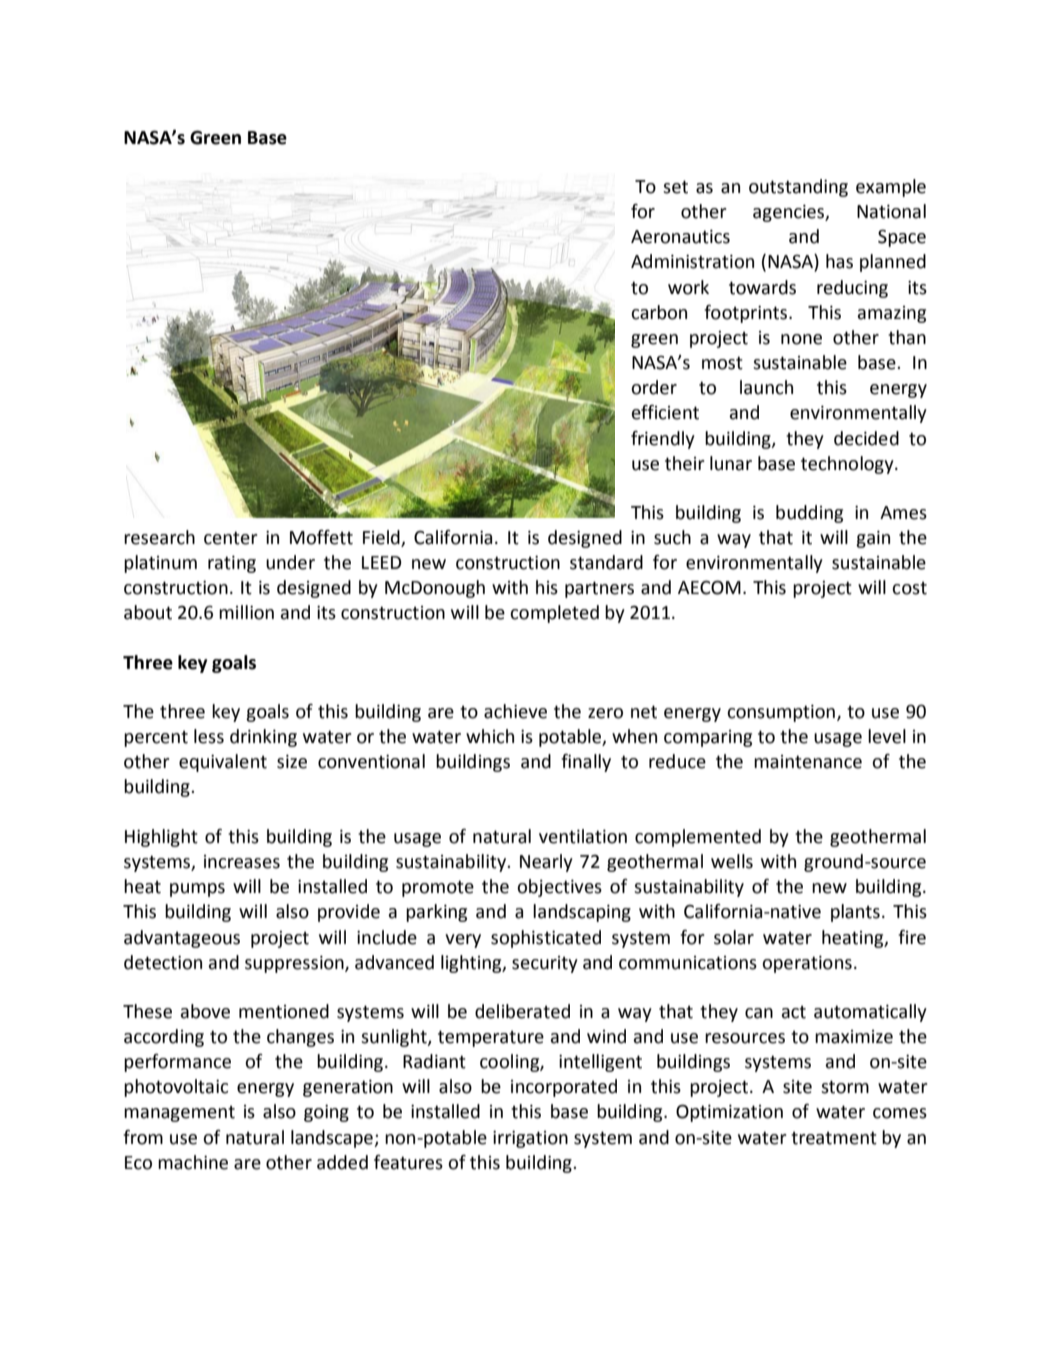 The height and width of the document is (1361, 1051). Describe the element at coordinates (680, 237) in the document. I see `Aeronautics` at that location.
